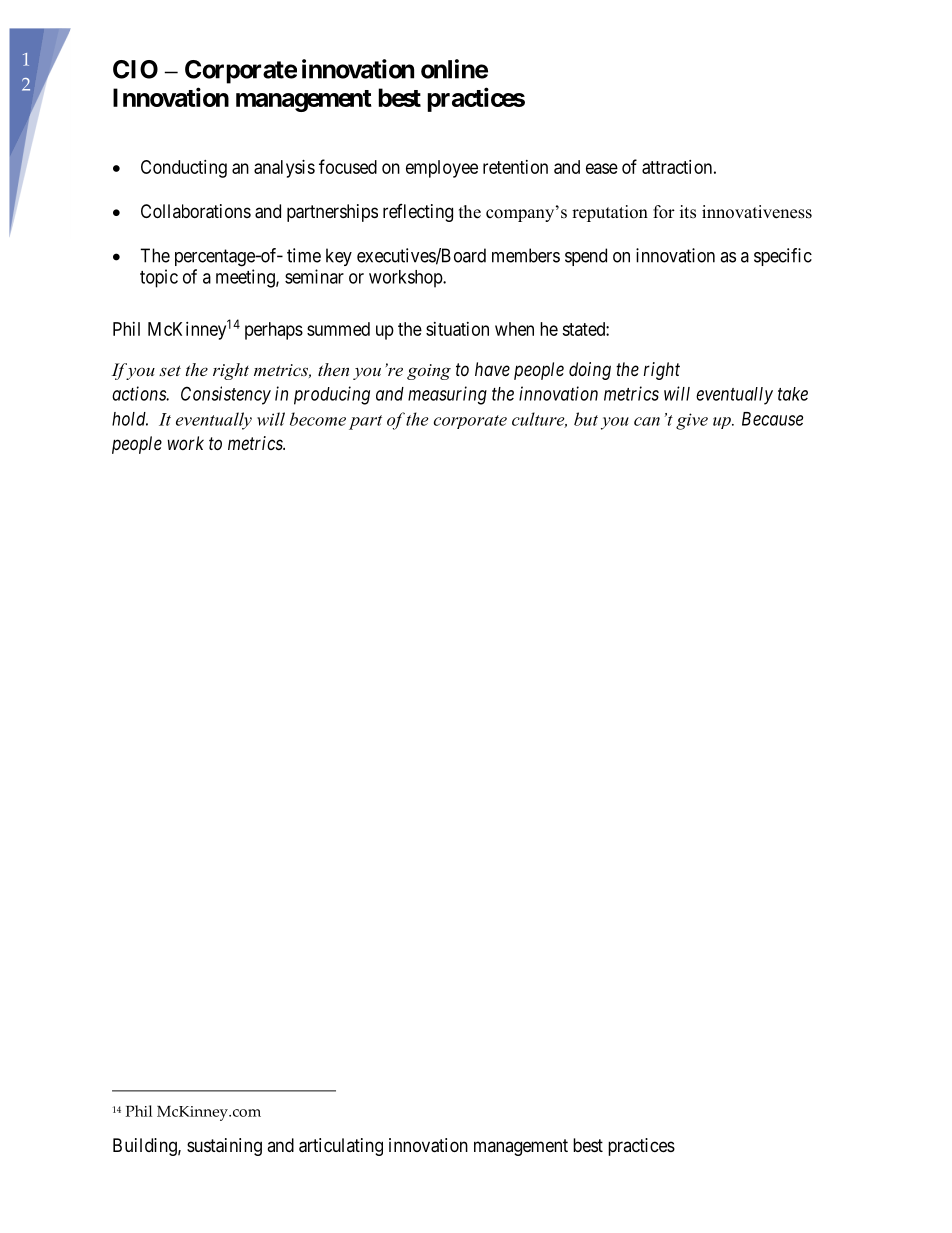 Image resolution: width=952 pixels, height=1233 pixels. What do you see at coordinates (688, 212) in the image?
I see `its` at bounding box center [688, 212].
